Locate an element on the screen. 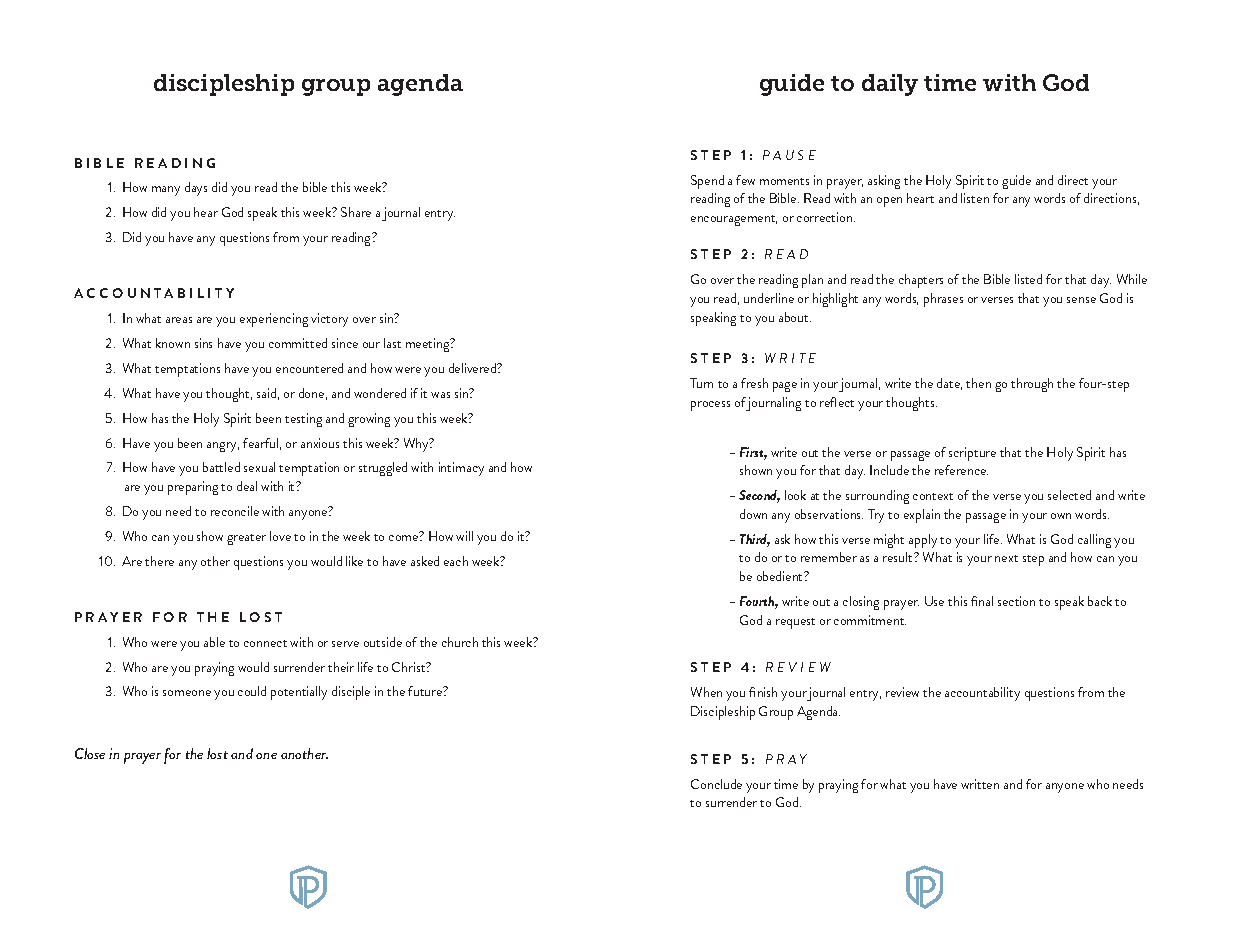 This screenshot has height=952, width=1233. Conclude is located at coordinates (716, 784).
